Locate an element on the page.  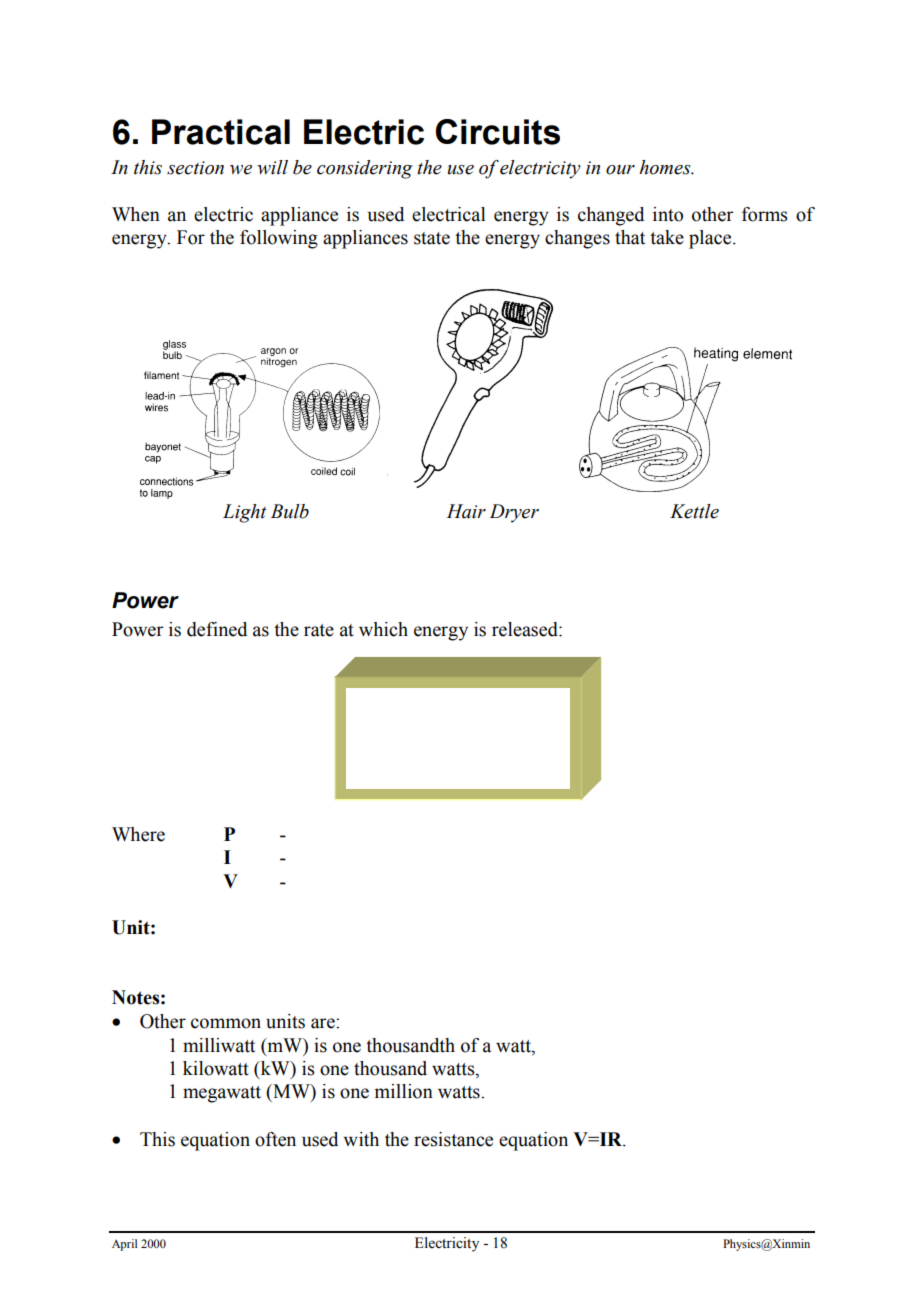
April is located at coordinates (124, 1245).
